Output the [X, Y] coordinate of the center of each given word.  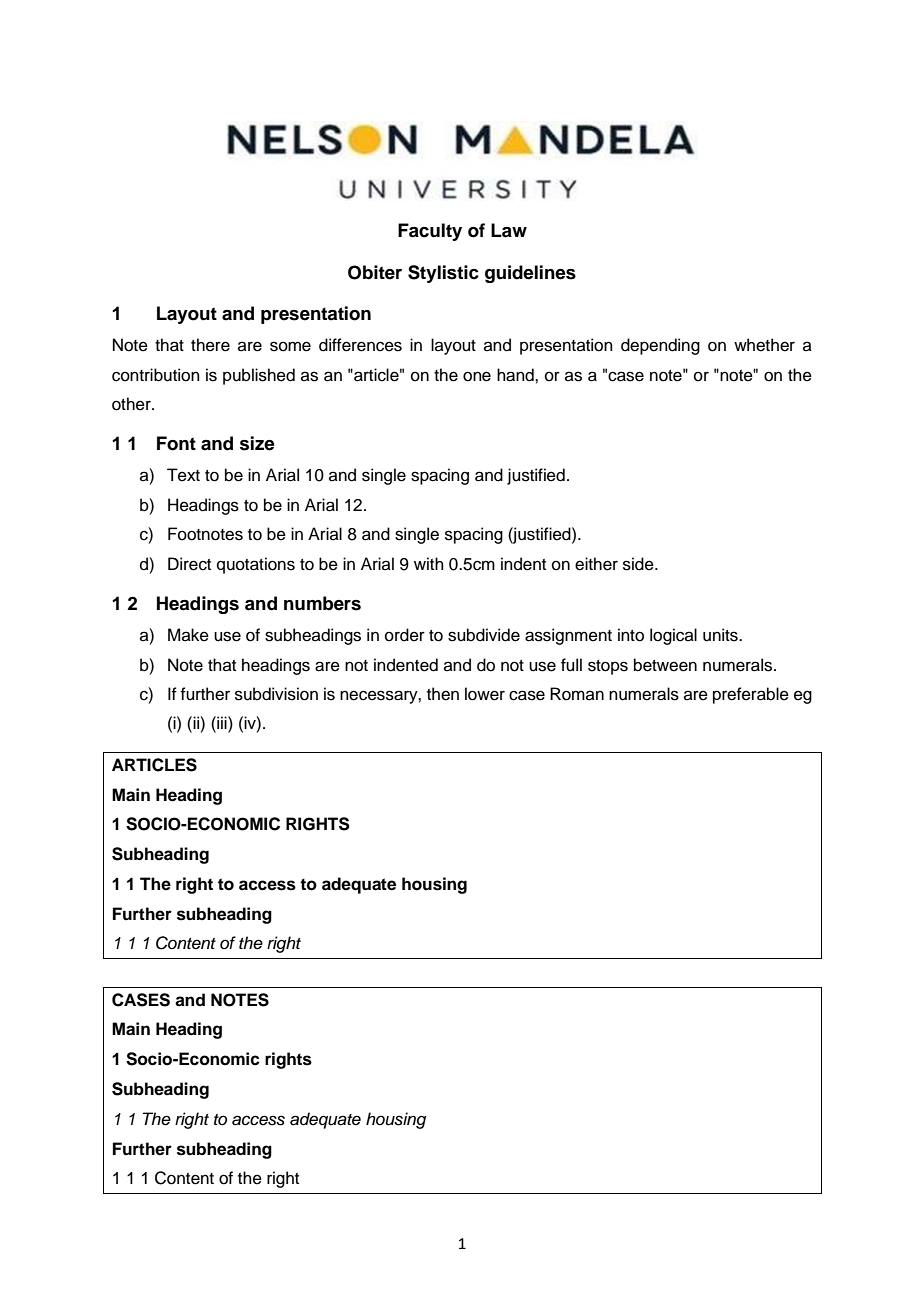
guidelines [530, 274]
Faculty [430, 232]
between [665, 665]
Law [509, 230]
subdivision [276, 694]
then [443, 694]
